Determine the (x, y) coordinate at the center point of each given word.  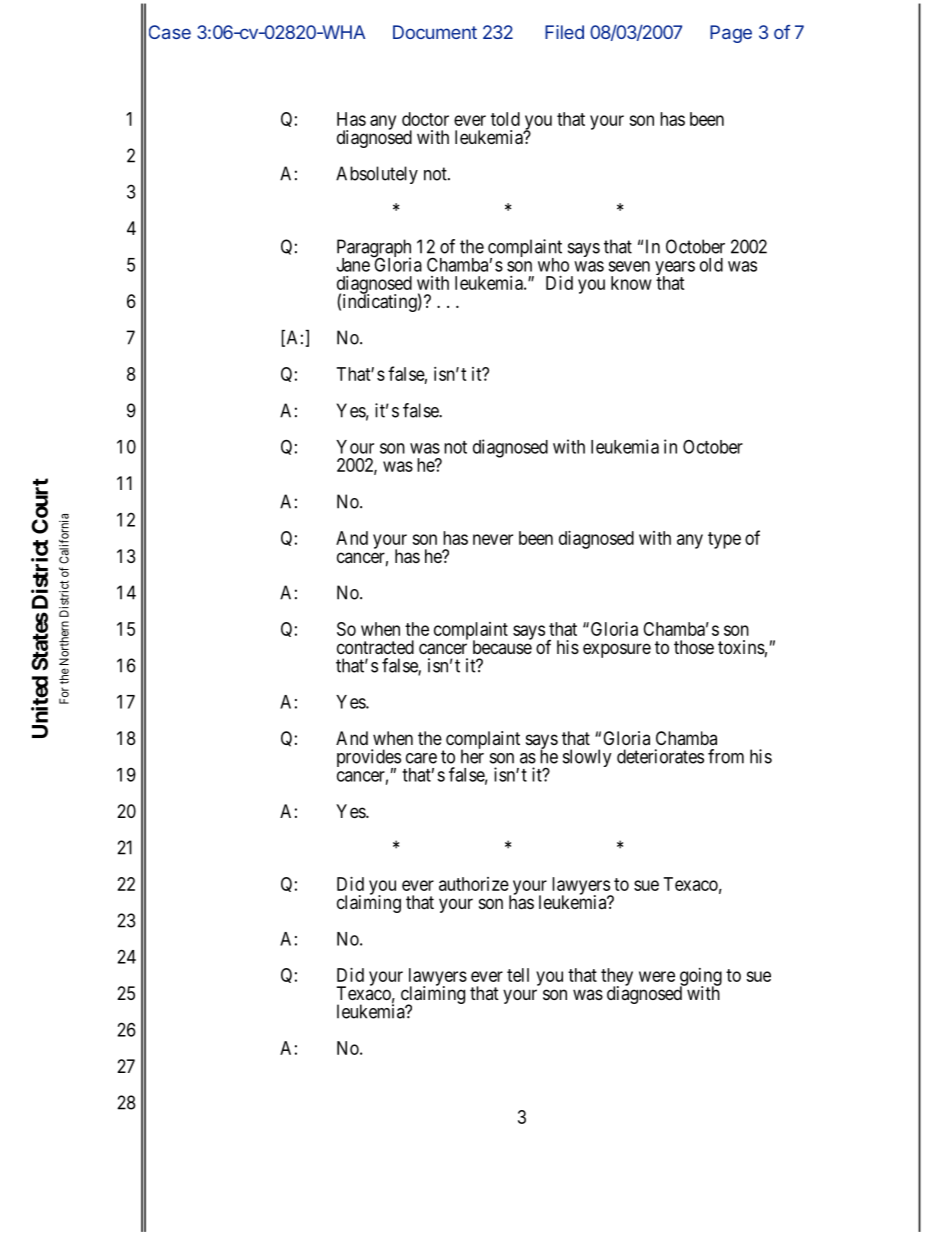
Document (435, 32)
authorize (474, 884)
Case (170, 32)
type (724, 540)
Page (731, 34)
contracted (375, 647)
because (502, 646)
